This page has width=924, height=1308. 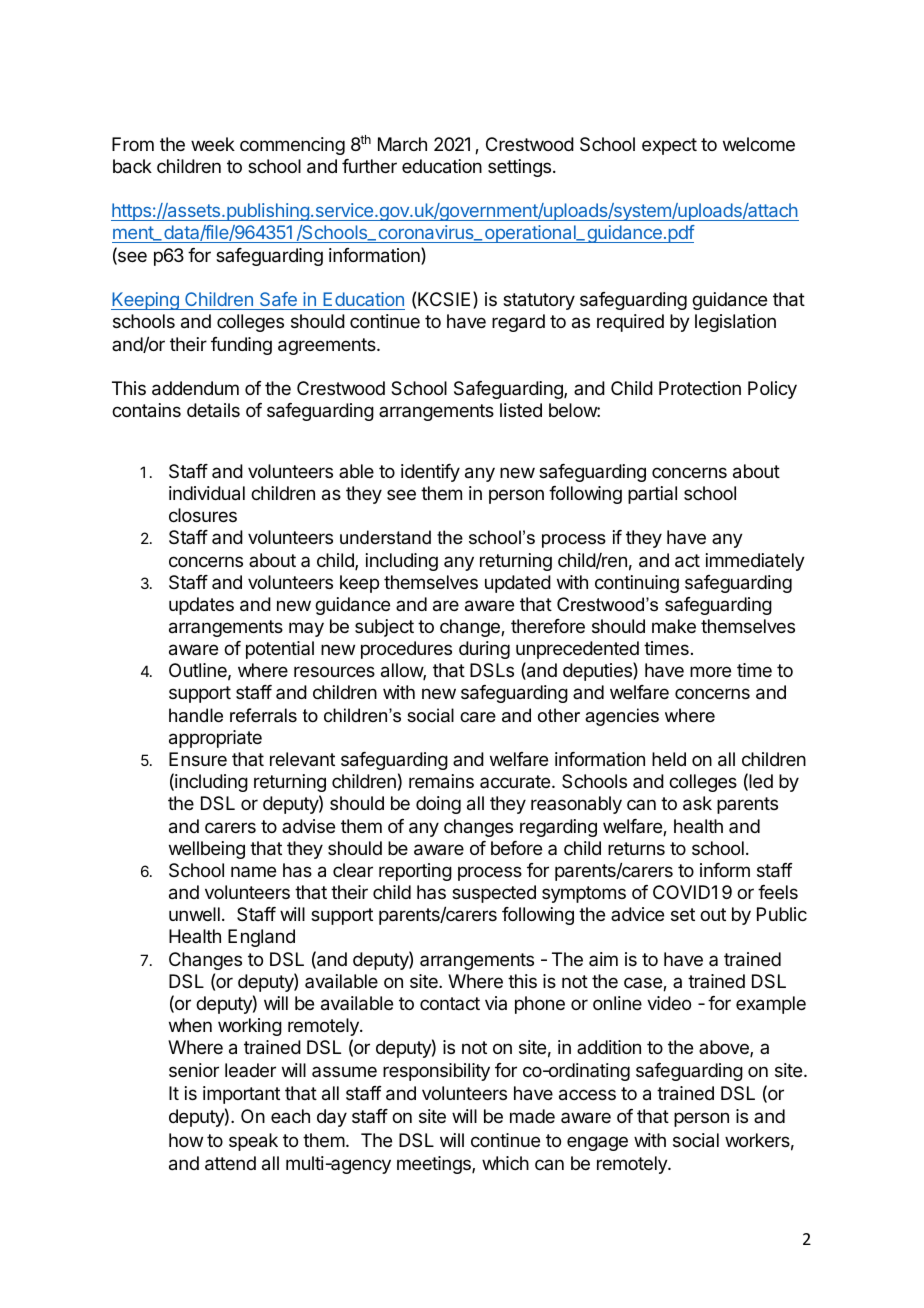 I want to click on updates, so click(x=201, y=606).
